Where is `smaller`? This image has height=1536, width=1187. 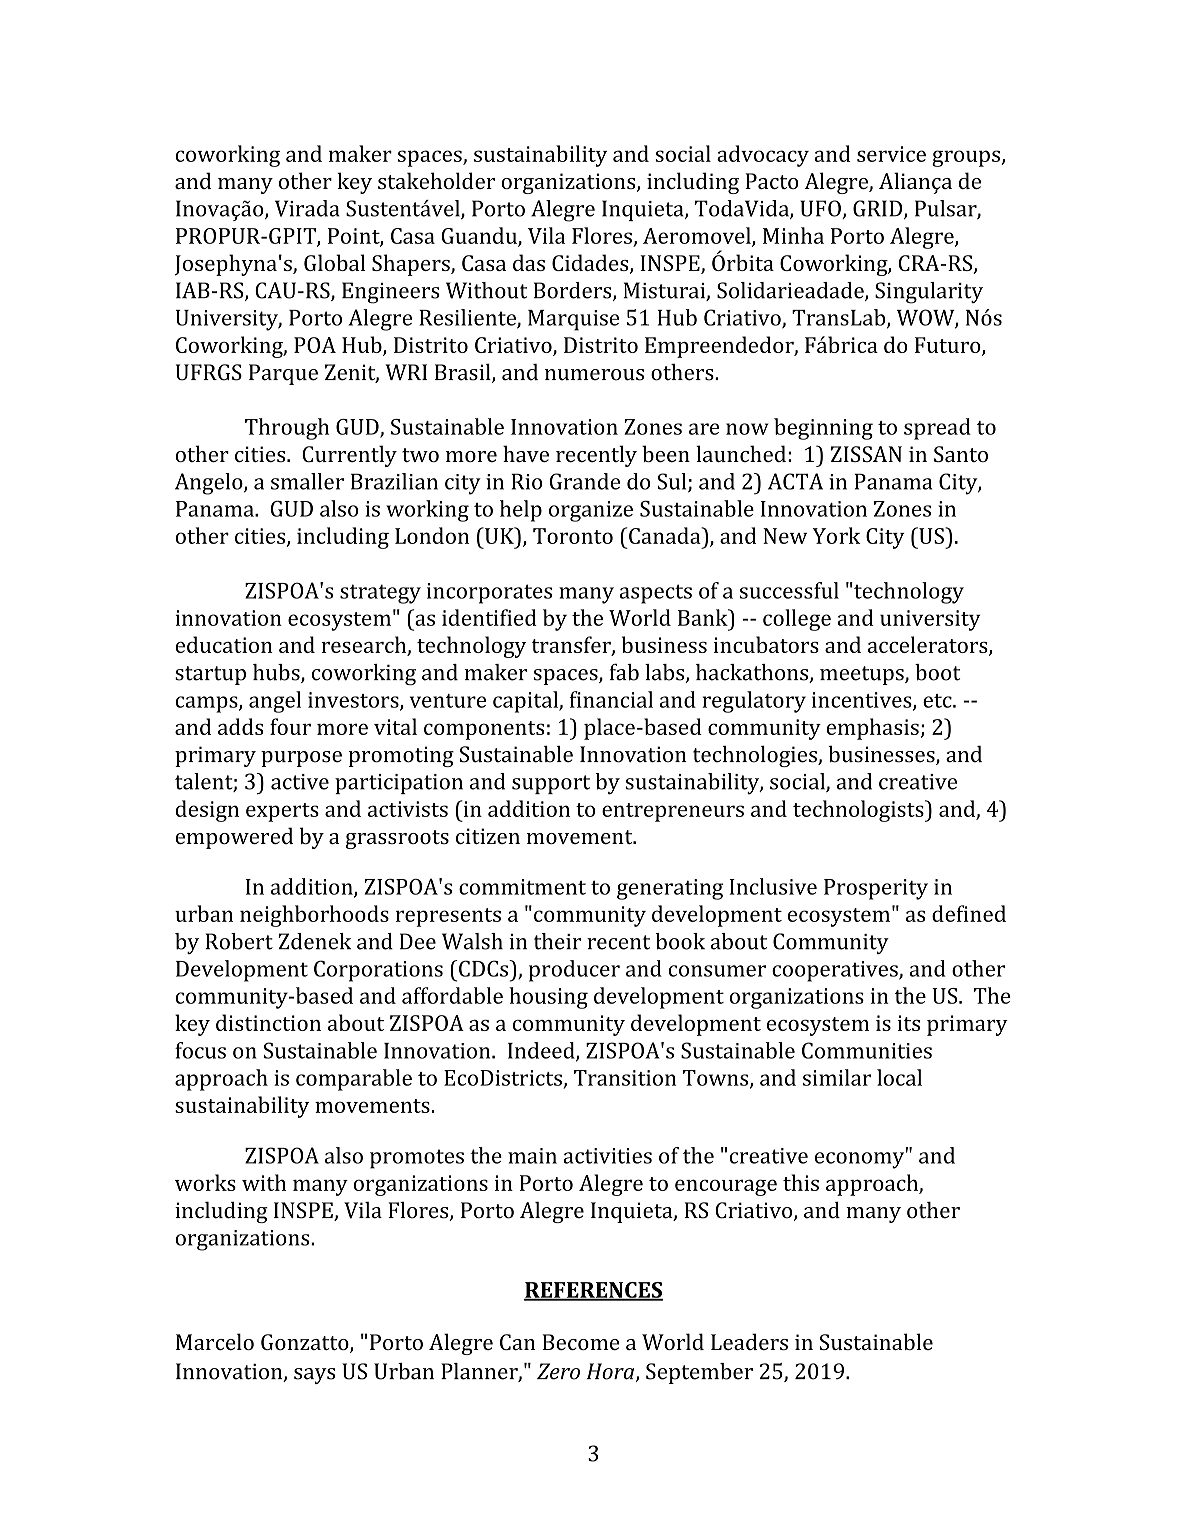
smaller is located at coordinates (307, 481).
